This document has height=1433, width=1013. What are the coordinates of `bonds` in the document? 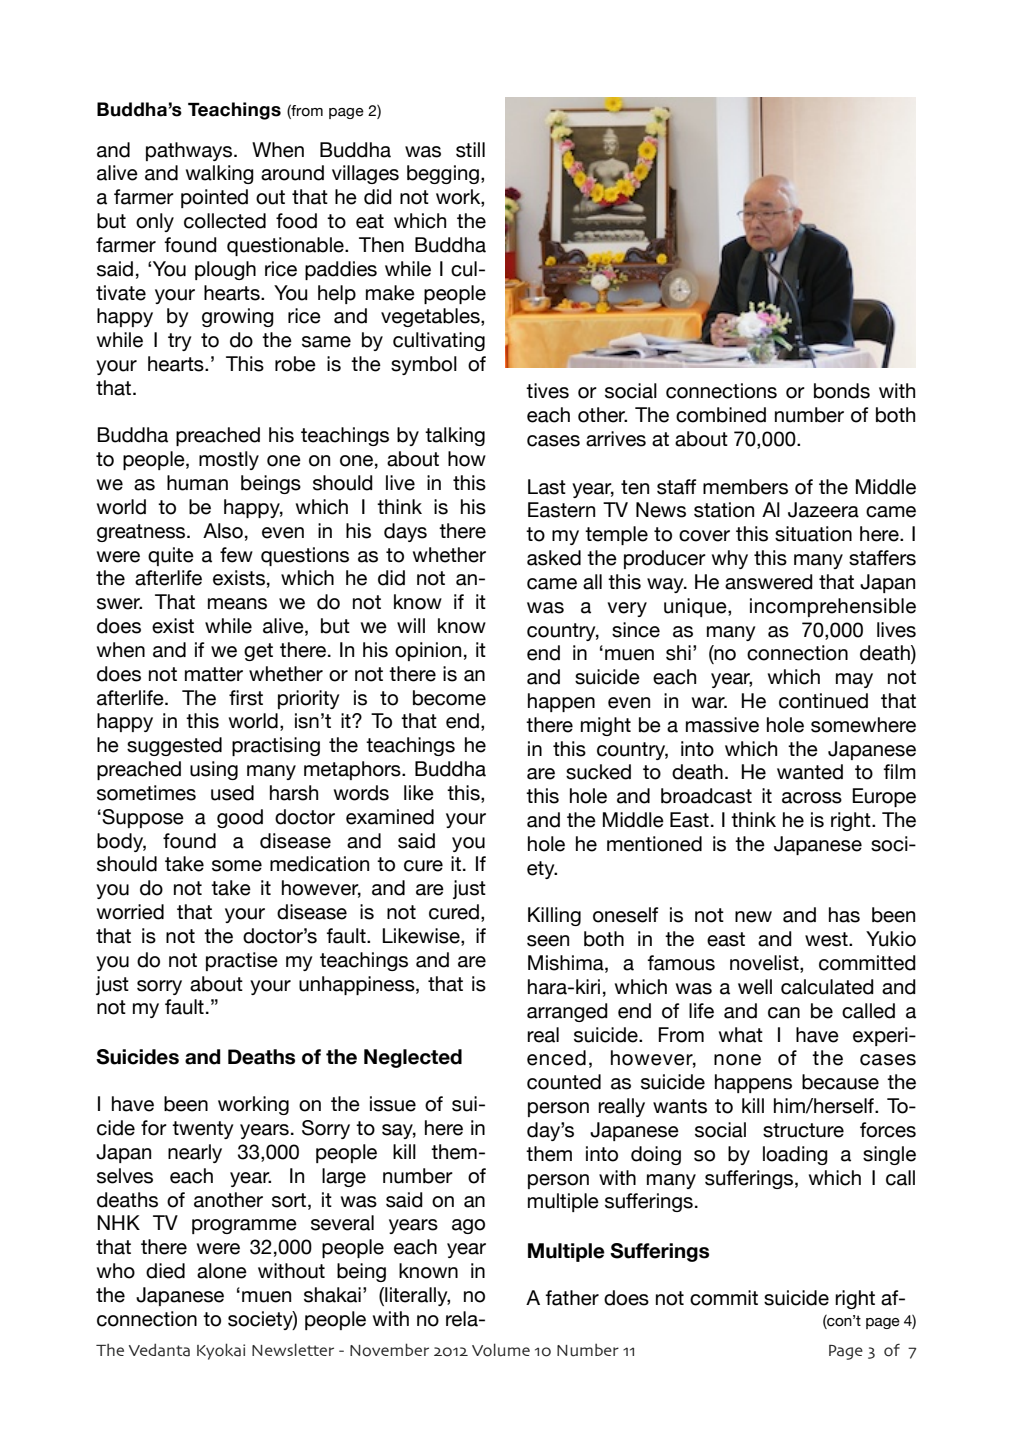 It's located at (842, 391).
